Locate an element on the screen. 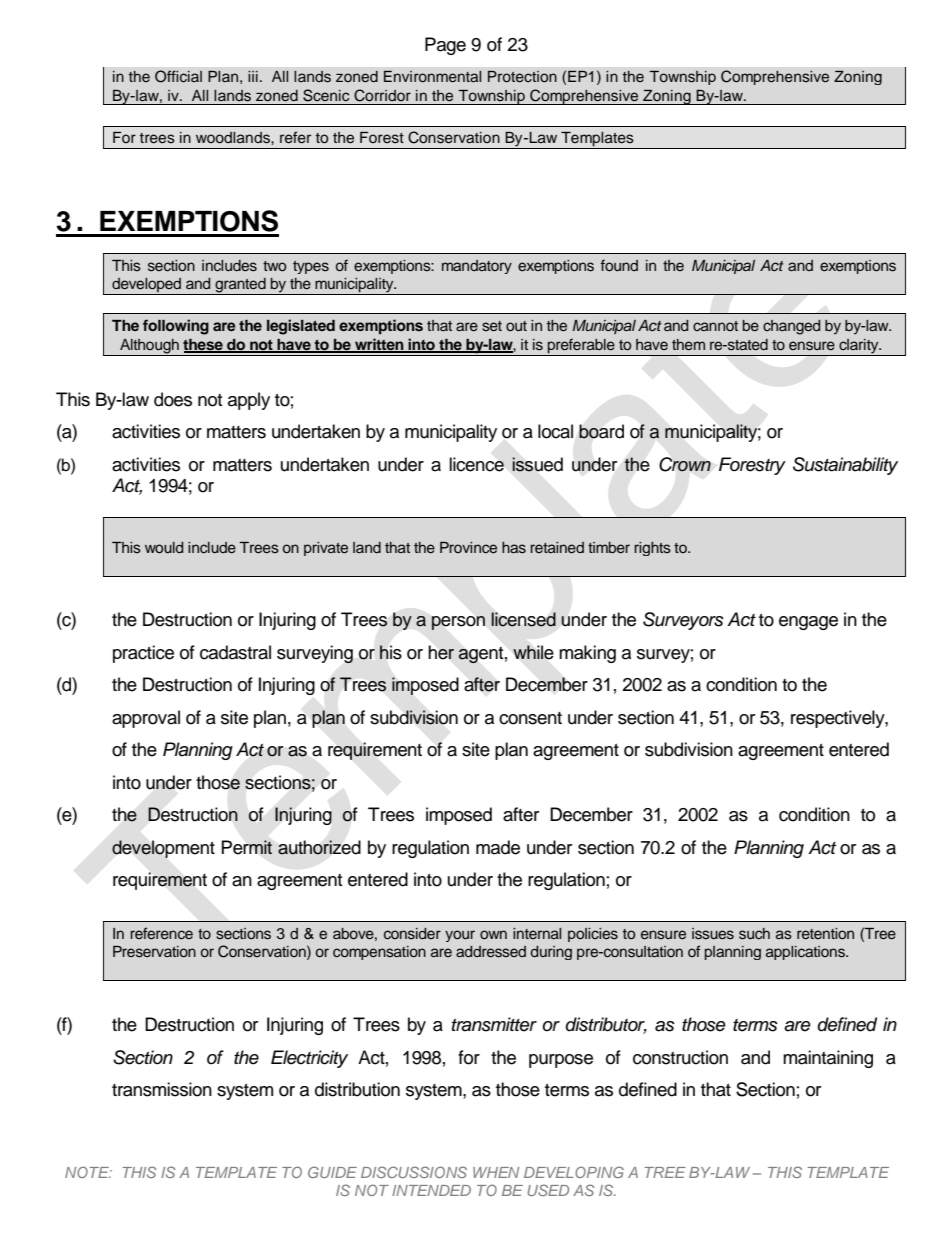 The height and width of the screenshot is (1233, 952). licensed is located at coordinates (524, 619).
